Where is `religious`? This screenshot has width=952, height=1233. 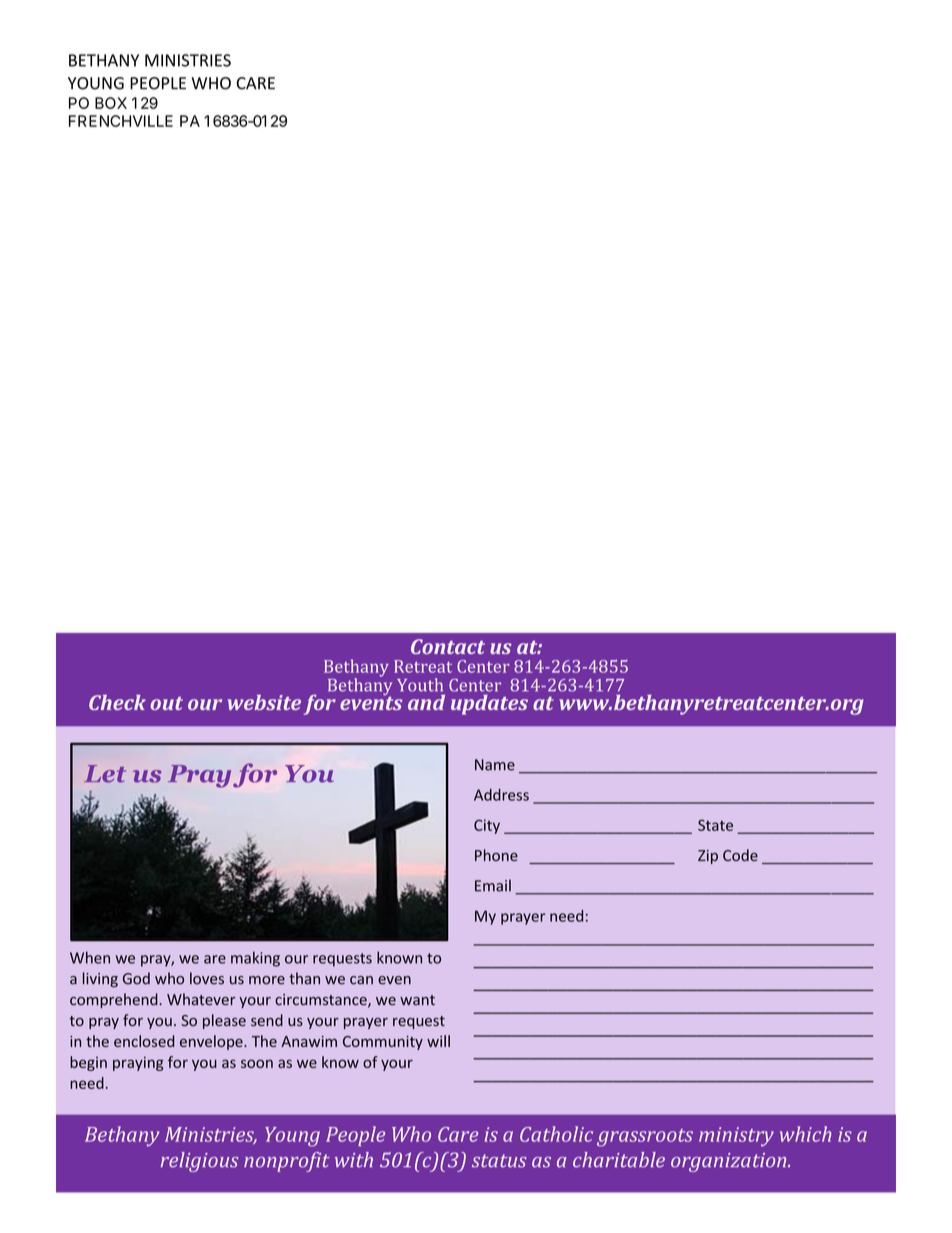 religious is located at coordinates (199, 1162).
